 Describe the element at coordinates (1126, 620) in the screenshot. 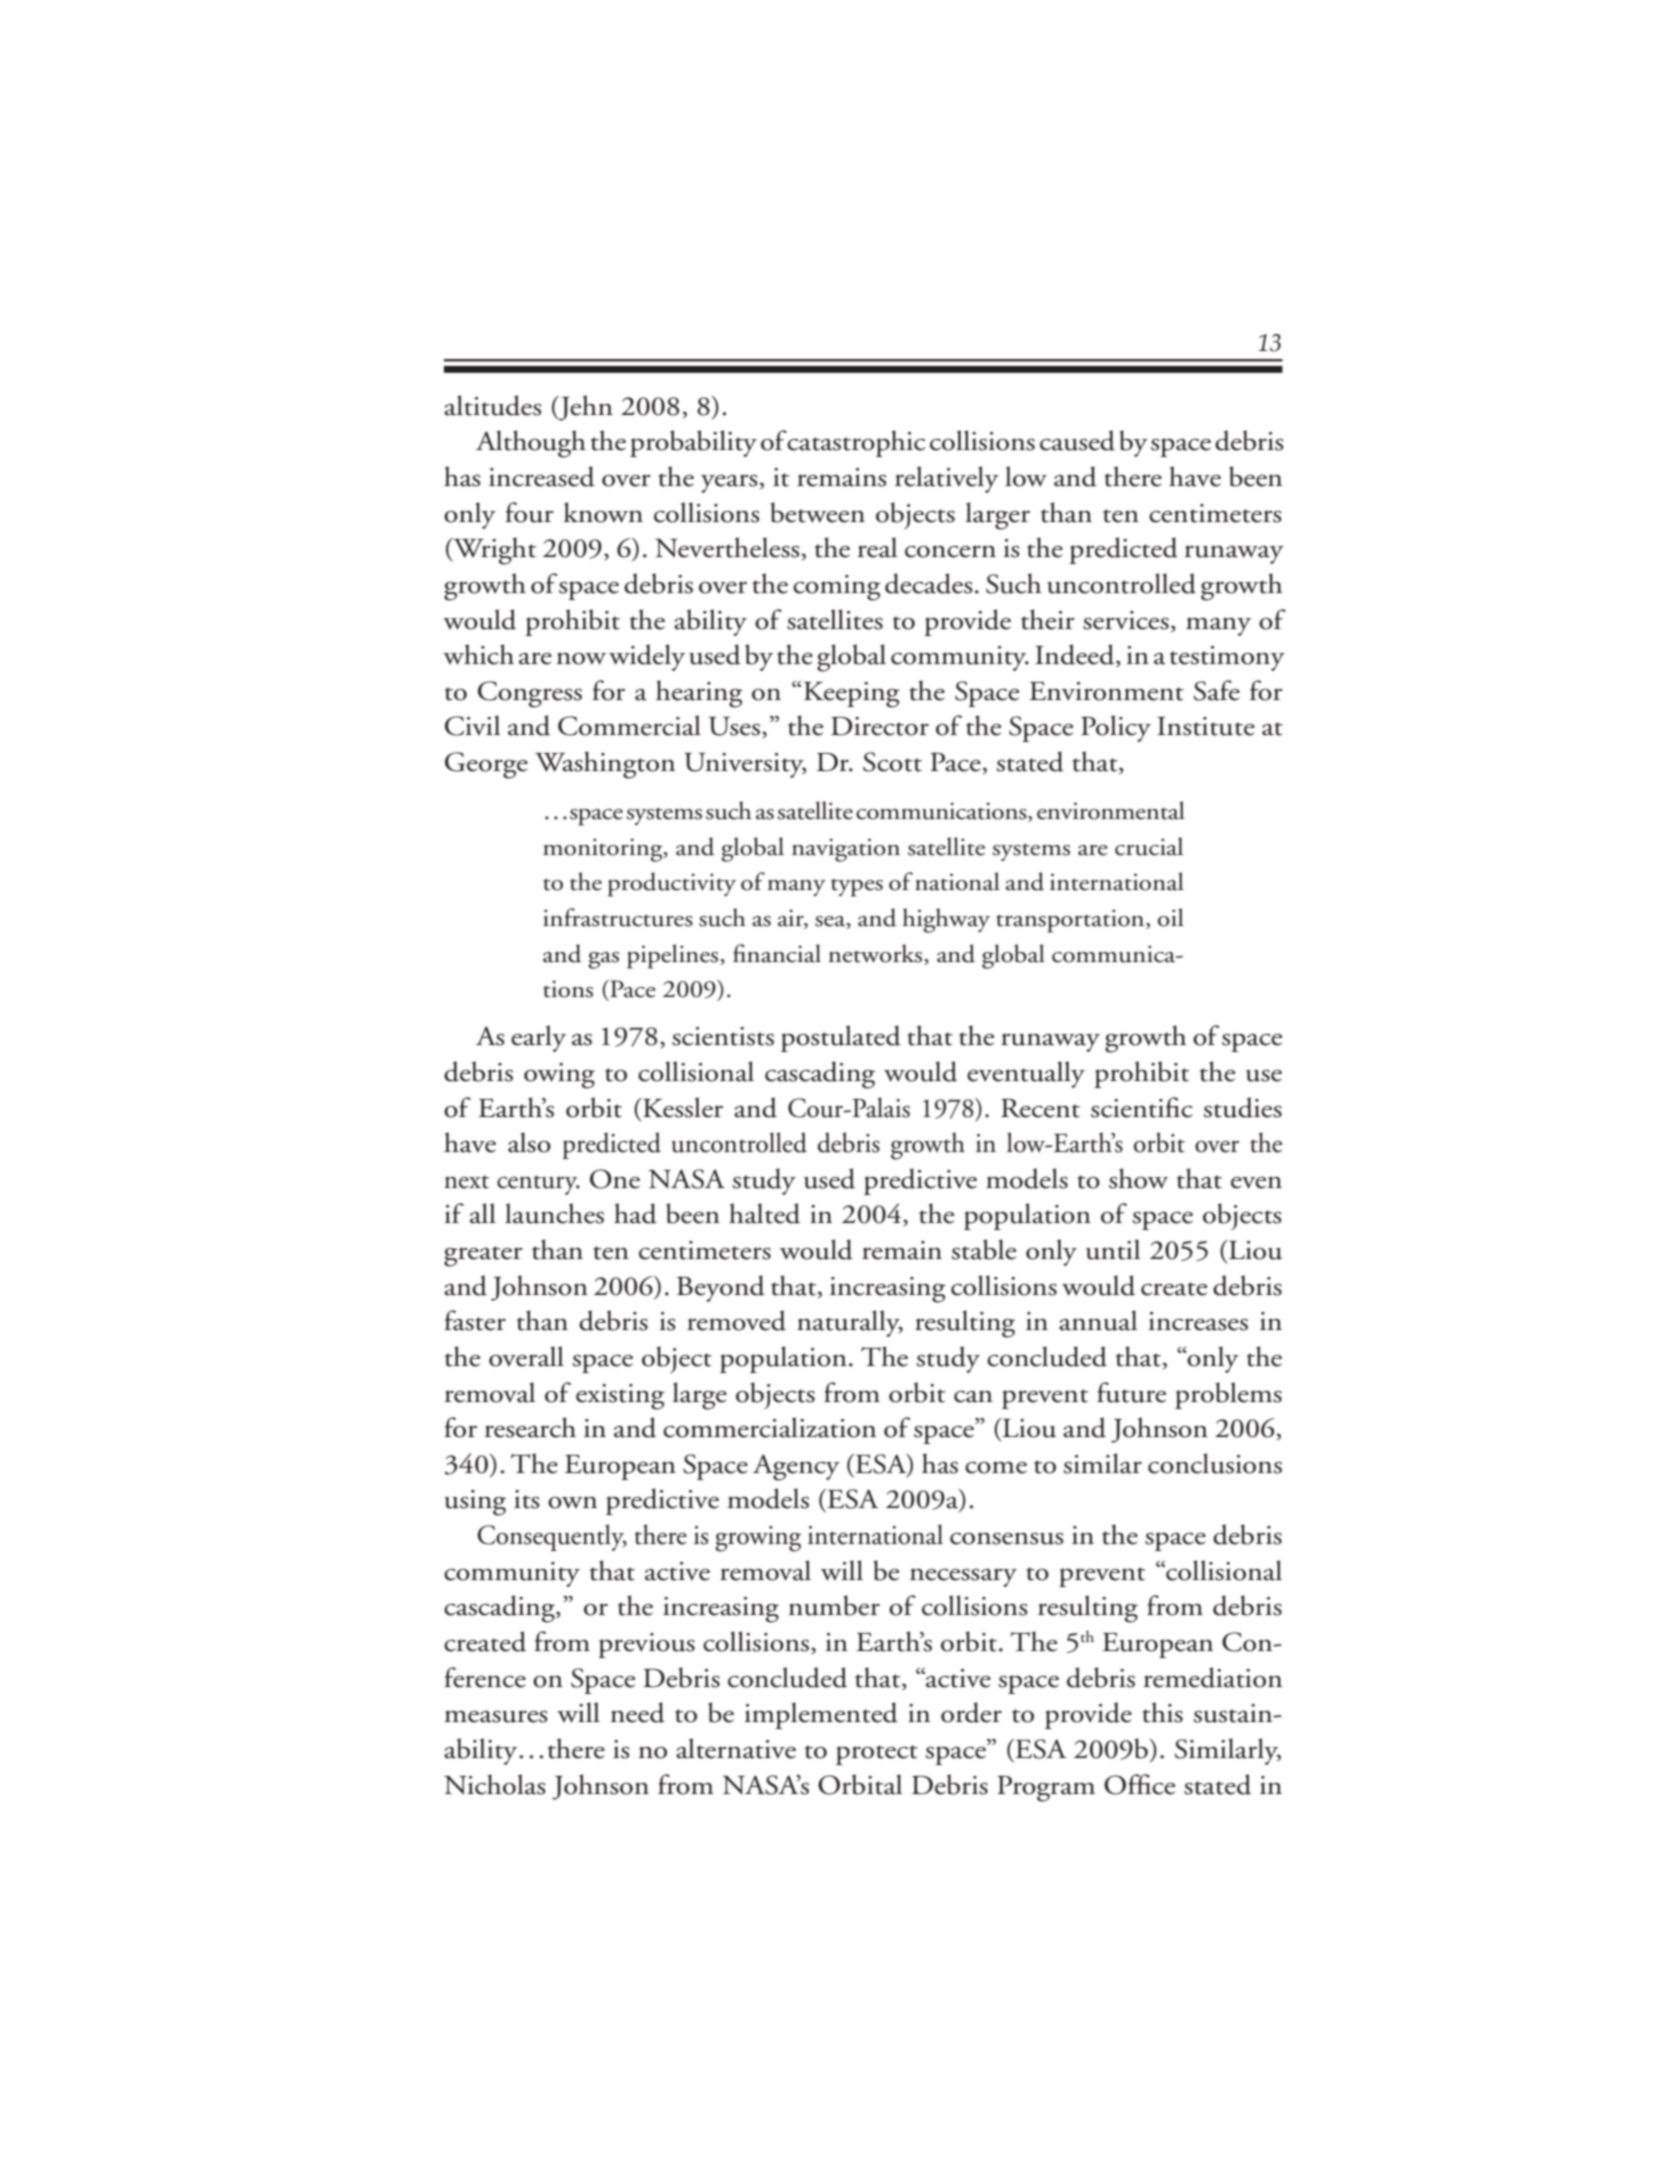

I see `services` at that location.
